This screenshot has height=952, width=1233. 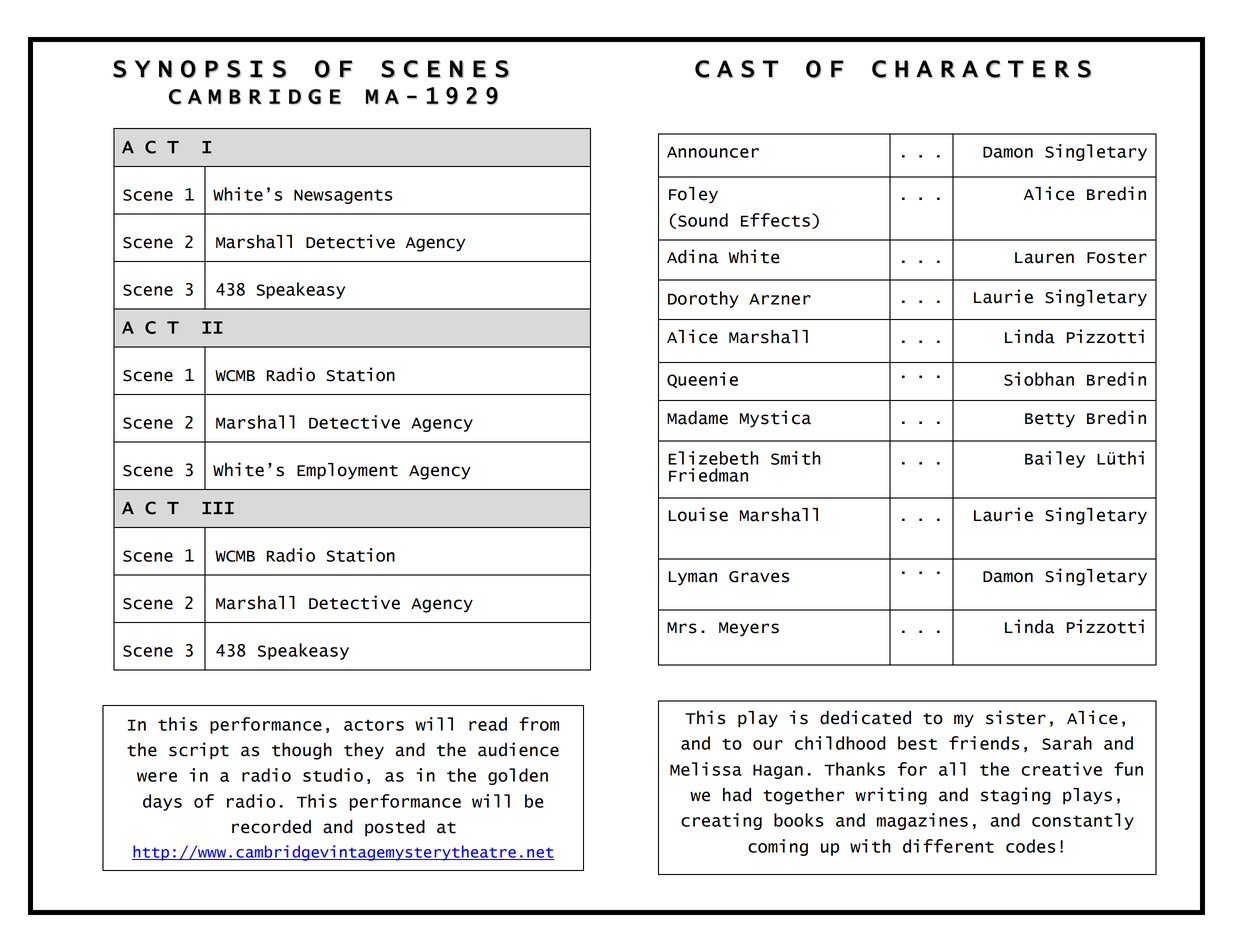 I want to click on recorded, so click(x=271, y=827).
